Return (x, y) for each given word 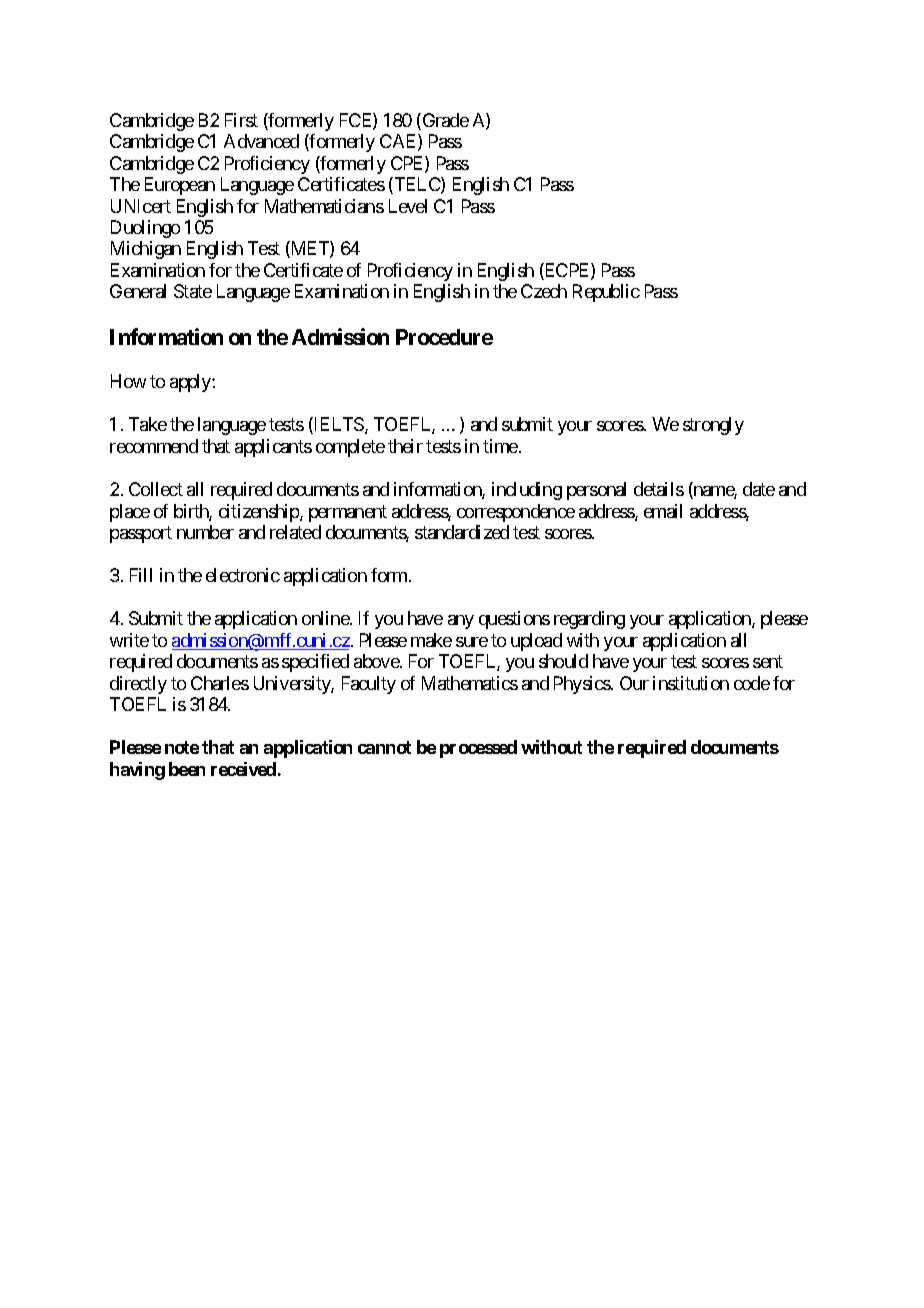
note (182, 747)
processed (478, 749)
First (241, 120)
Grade (444, 121)
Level (408, 206)
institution (691, 683)
